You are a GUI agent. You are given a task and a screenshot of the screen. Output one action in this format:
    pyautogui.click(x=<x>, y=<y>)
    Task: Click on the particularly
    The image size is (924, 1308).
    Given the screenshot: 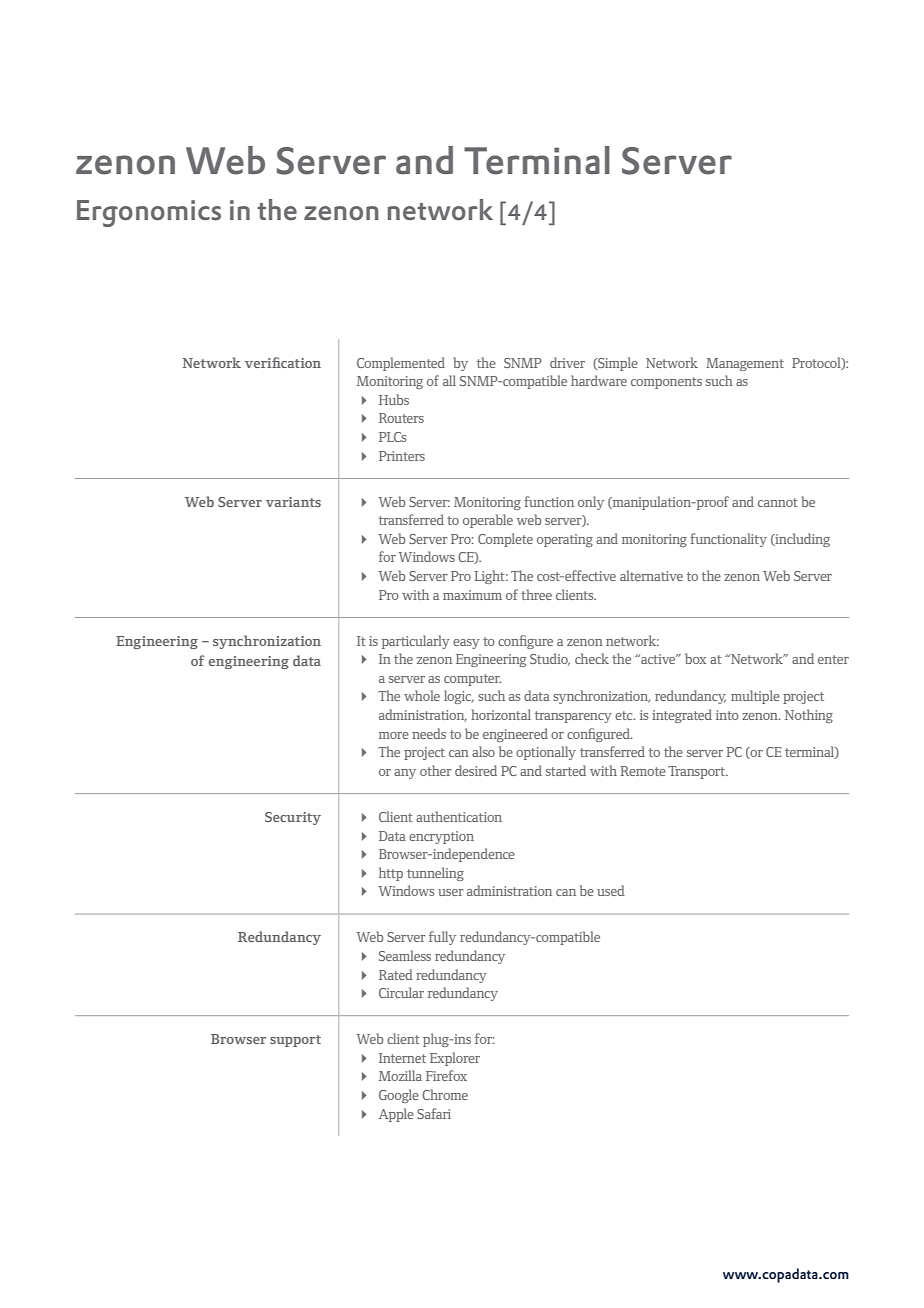 What is the action you would take?
    pyautogui.click(x=416, y=642)
